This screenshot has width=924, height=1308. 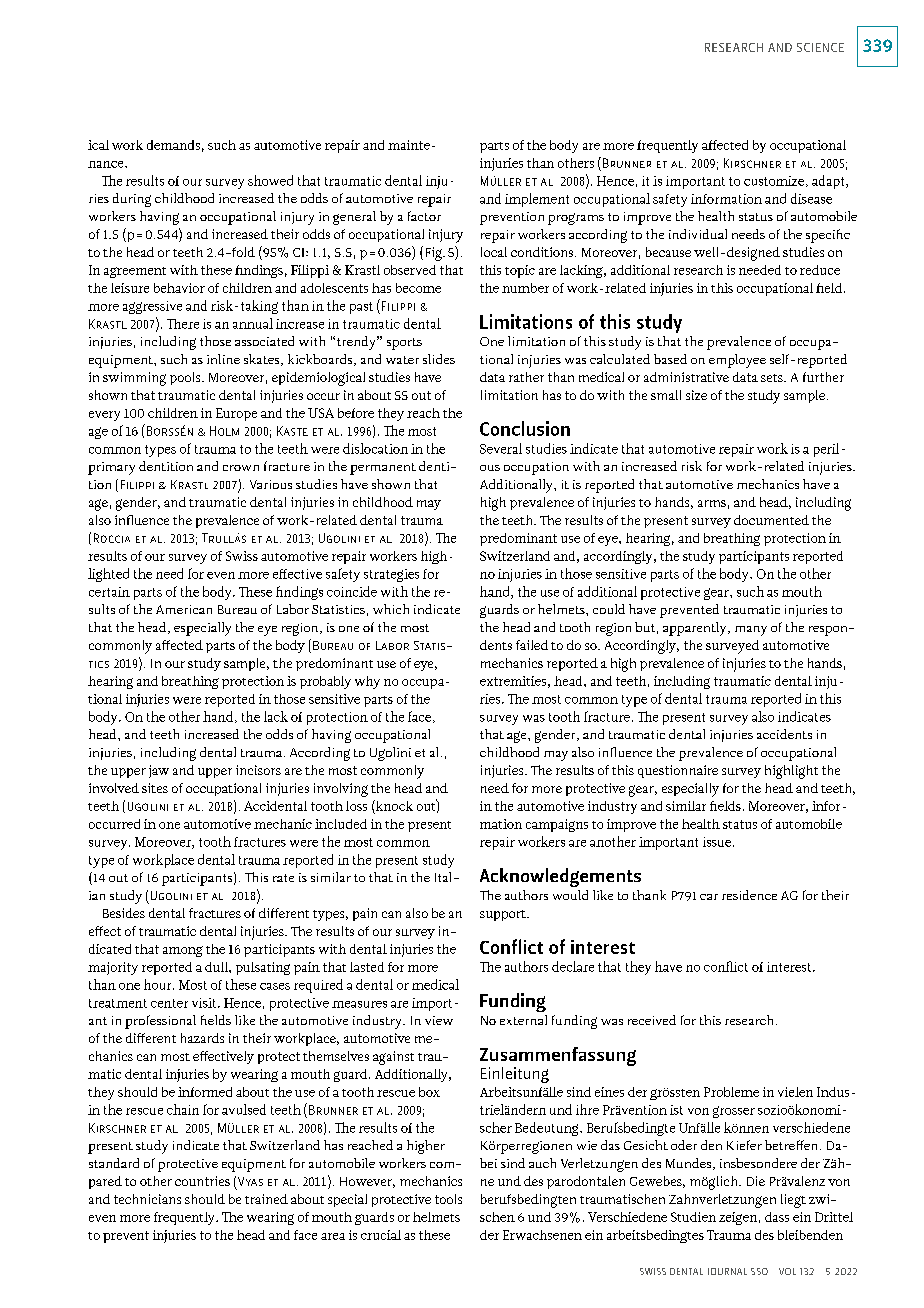 What do you see at coordinates (751, 631) in the screenshot?
I see `many` at bounding box center [751, 631].
